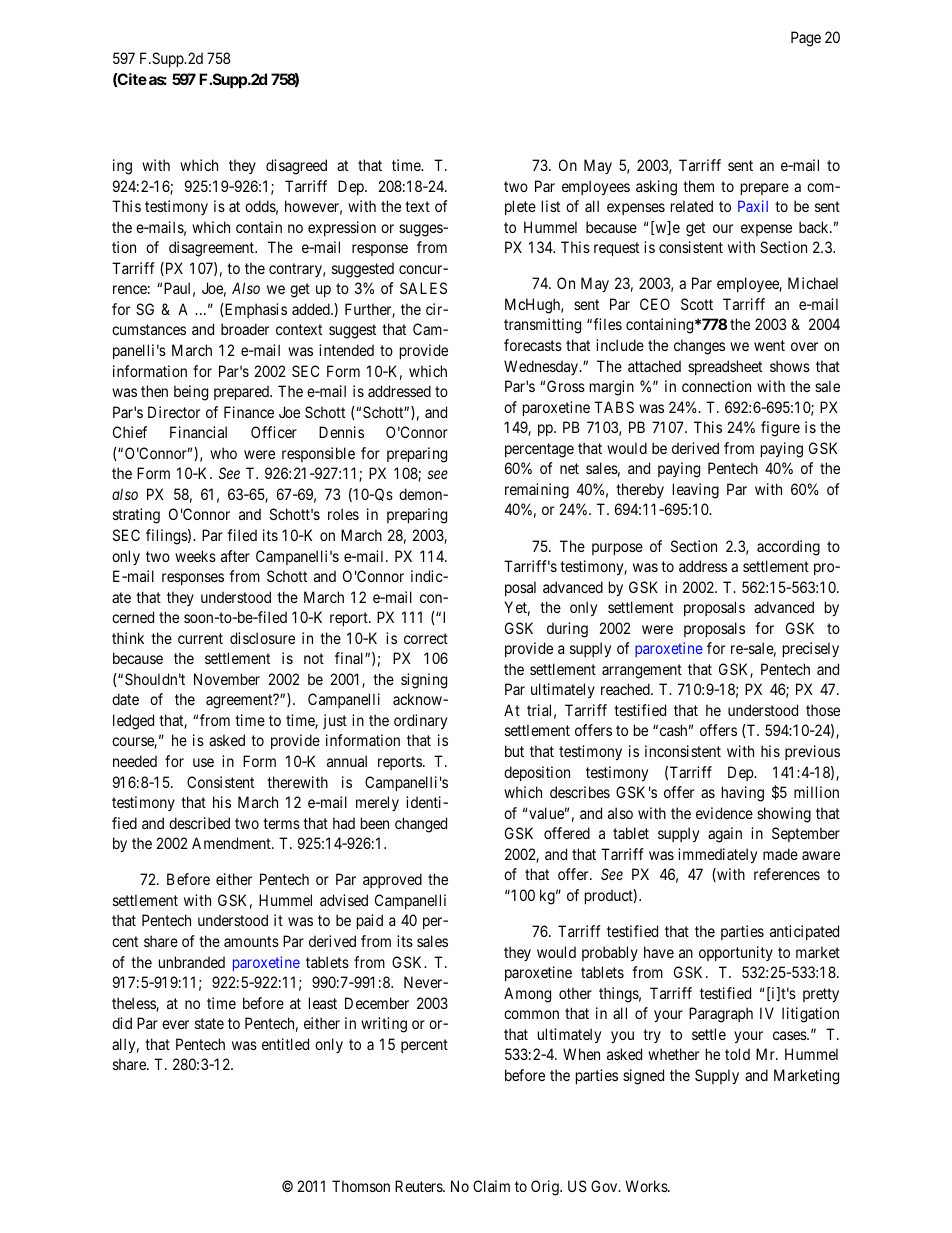 The height and width of the screenshot is (1233, 952). I want to click on leaving, so click(696, 491).
